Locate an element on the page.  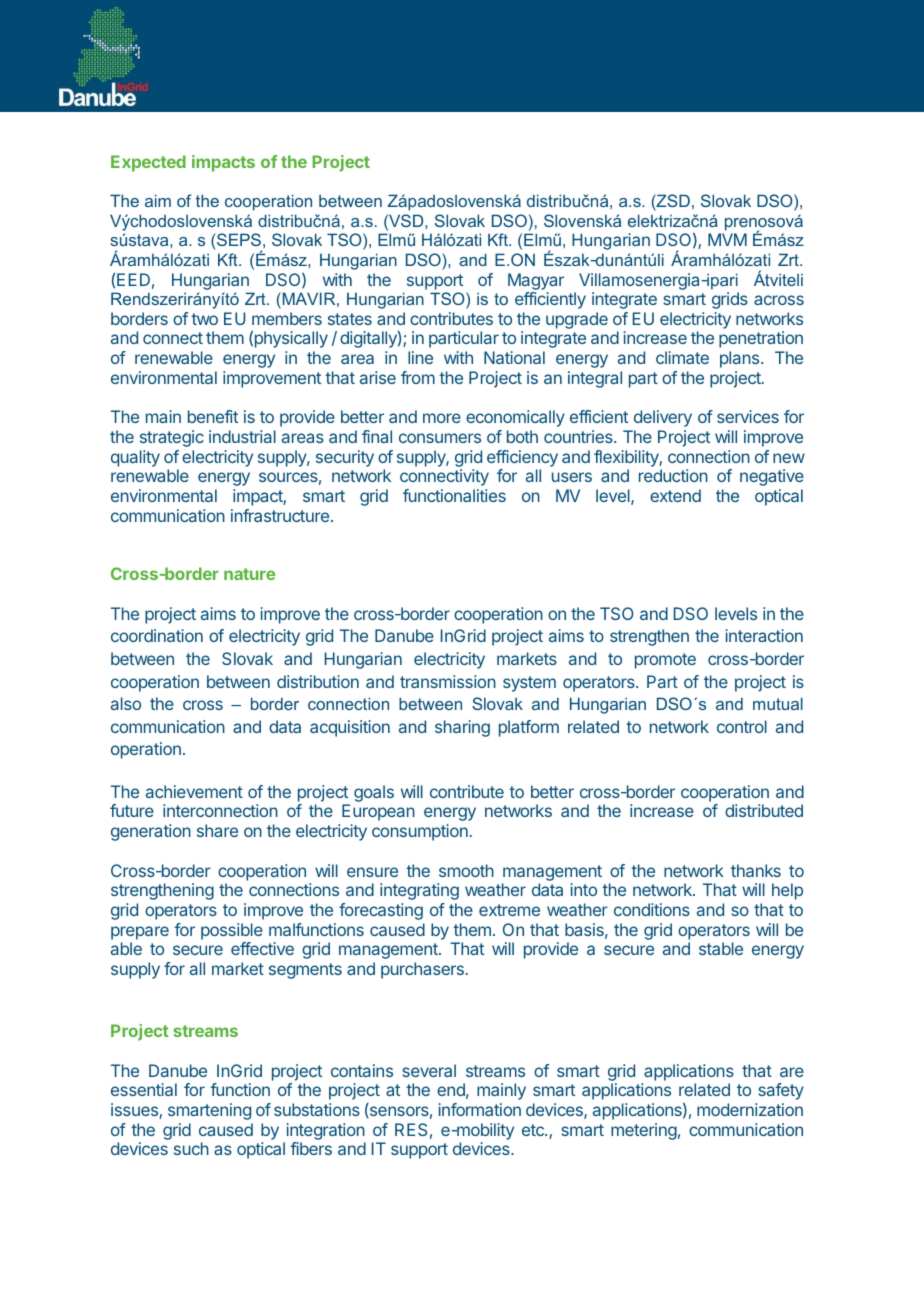
states is located at coordinates (350, 319).
